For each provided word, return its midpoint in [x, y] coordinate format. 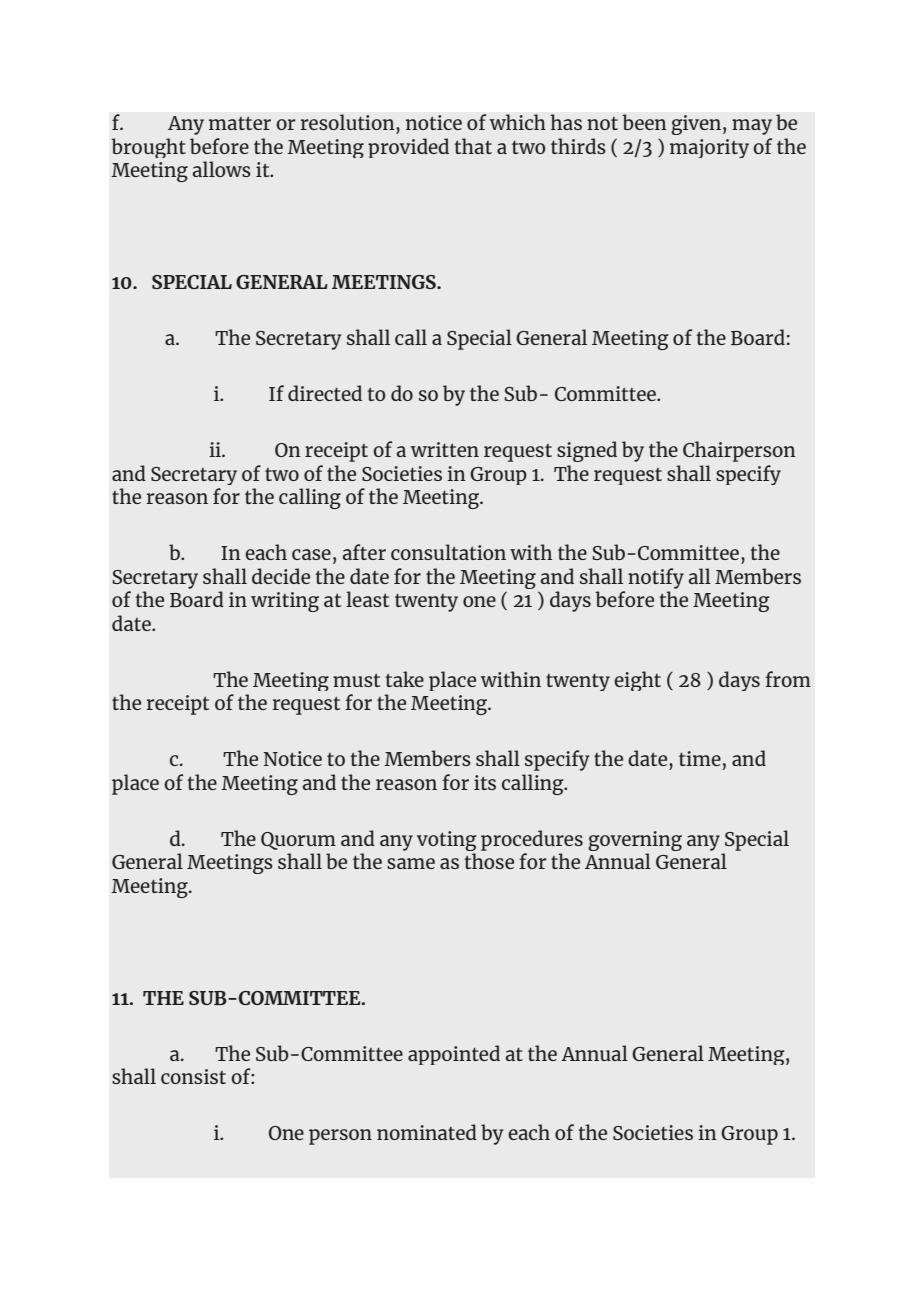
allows [222, 169]
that [473, 146]
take [404, 679]
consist [193, 1076]
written [445, 449]
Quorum [298, 841]
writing [285, 602]
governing [635, 841]
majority [709, 148]
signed [587, 451]
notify [656, 578]
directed [325, 393]
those [489, 861]
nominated [427, 1132]
